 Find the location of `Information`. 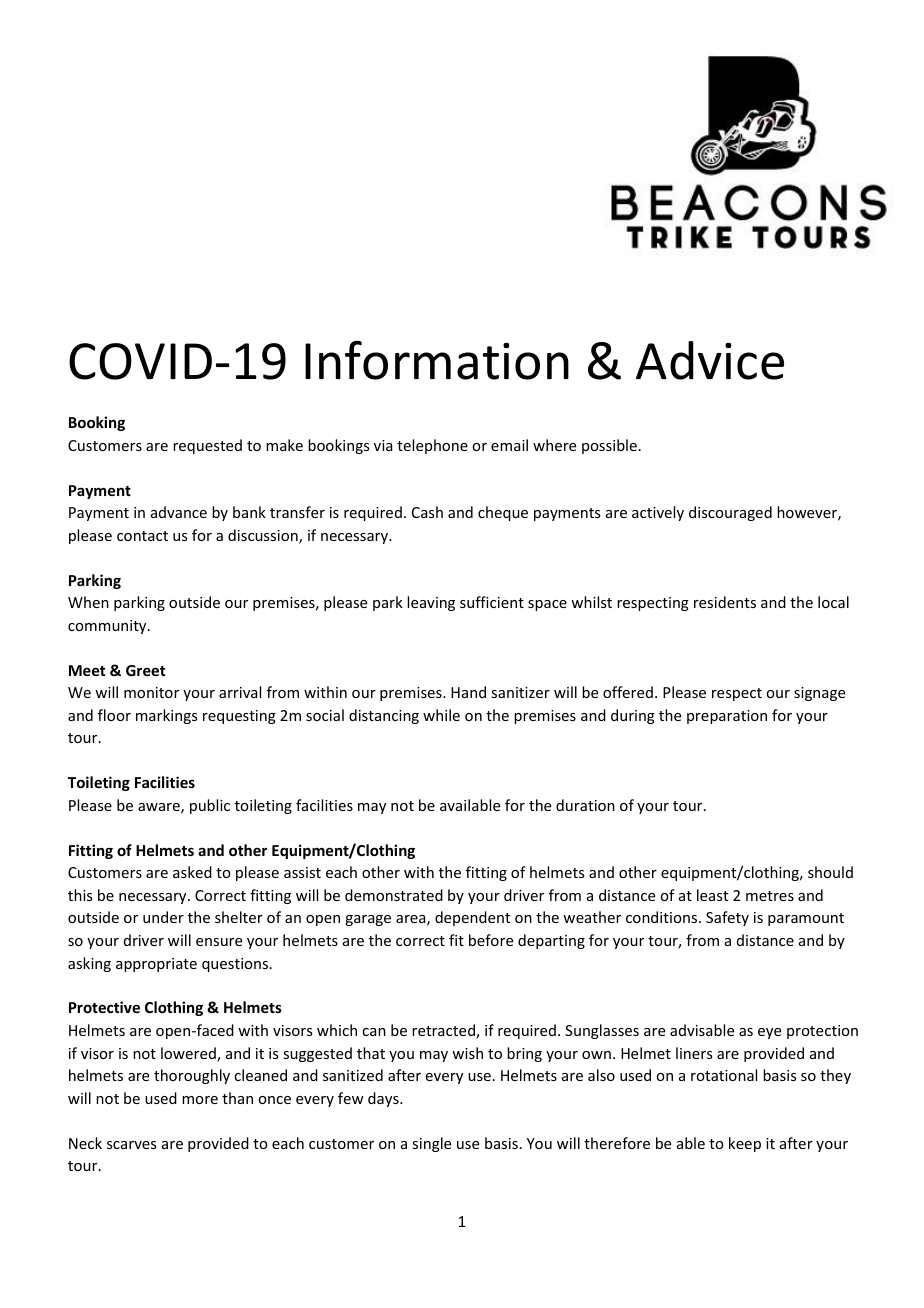

Information is located at coordinates (437, 360).
